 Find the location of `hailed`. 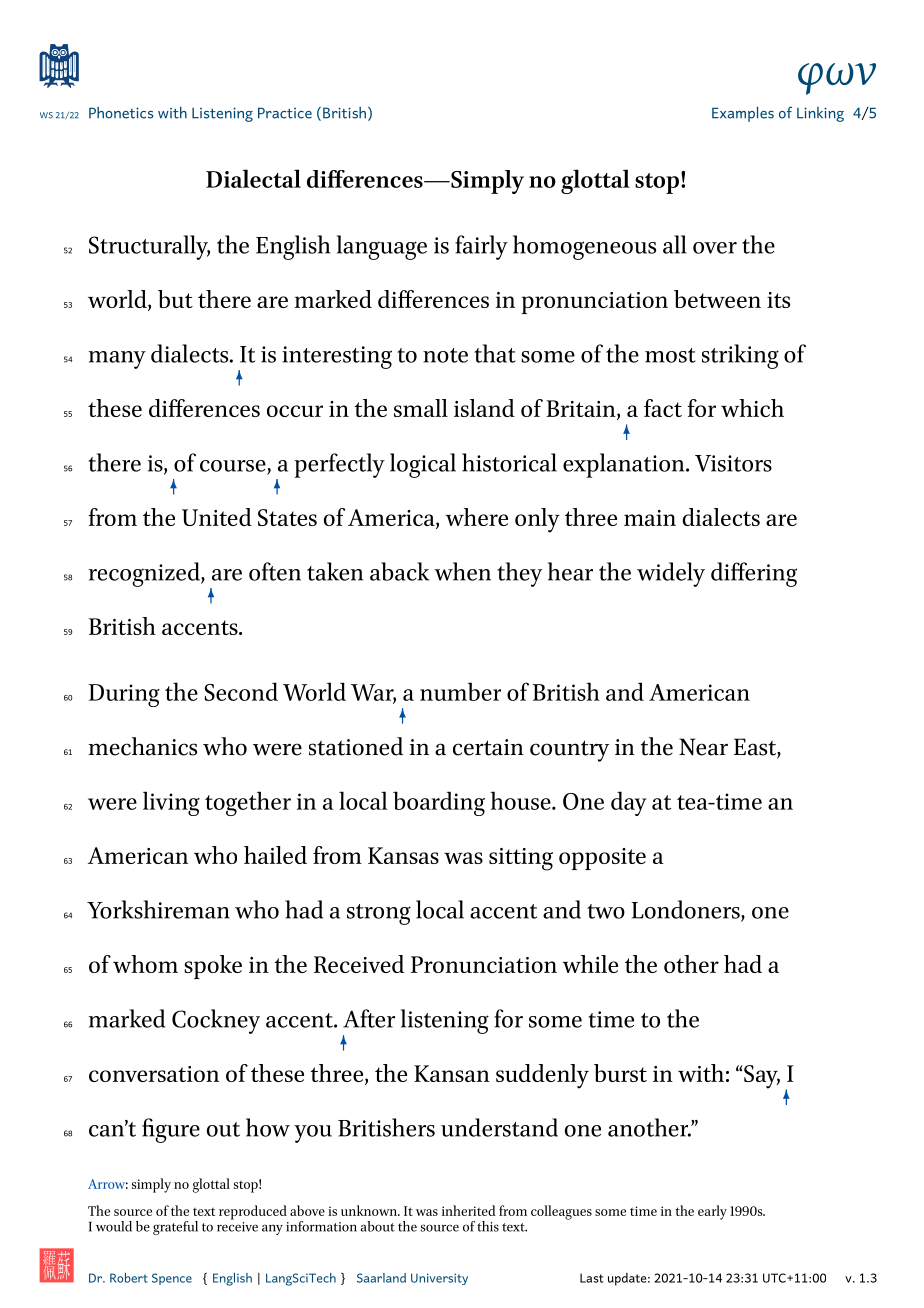

hailed is located at coordinates (275, 855).
